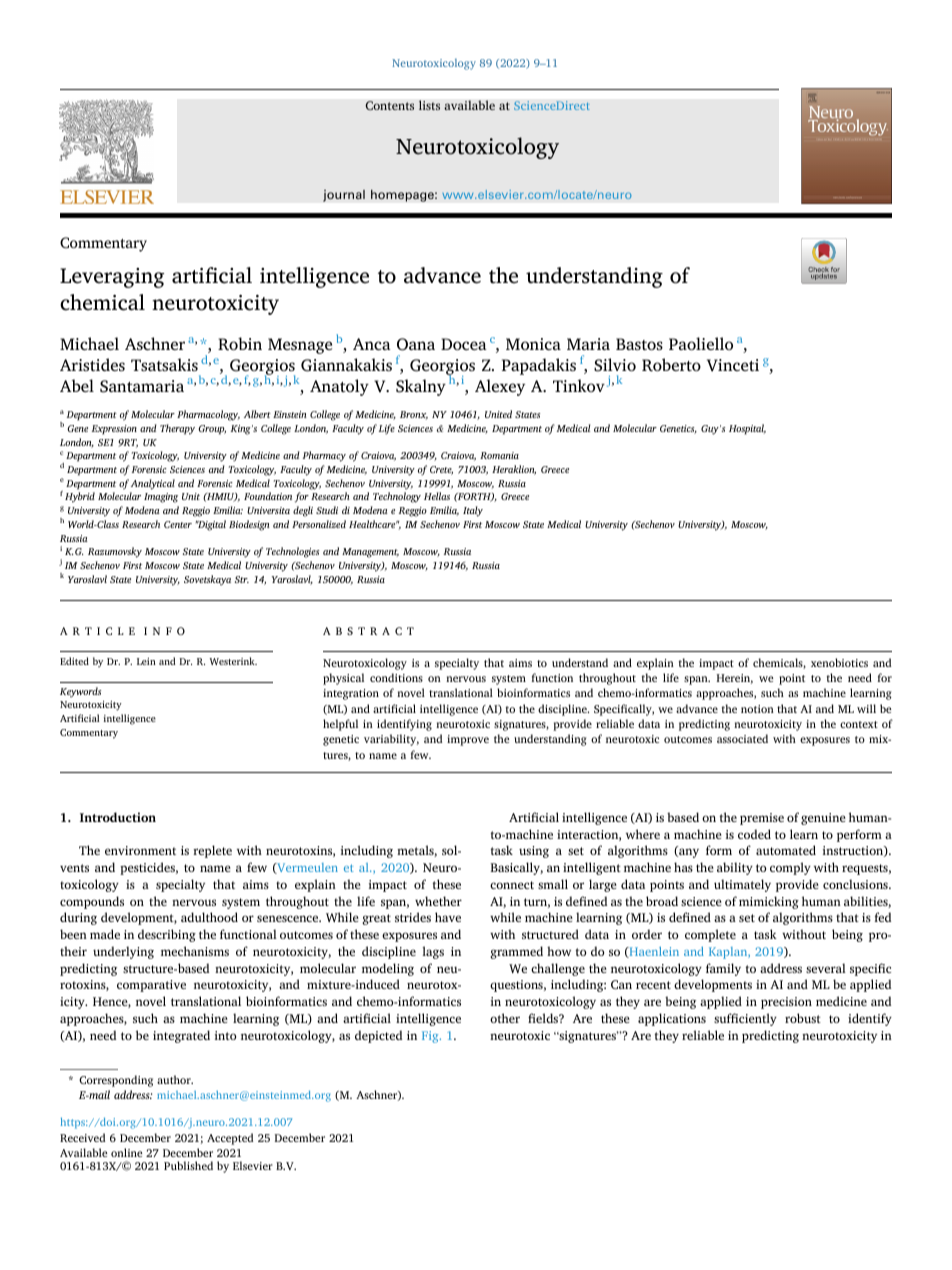  What do you see at coordinates (733, 365) in the page?
I see `Vinceti` at bounding box center [733, 365].
